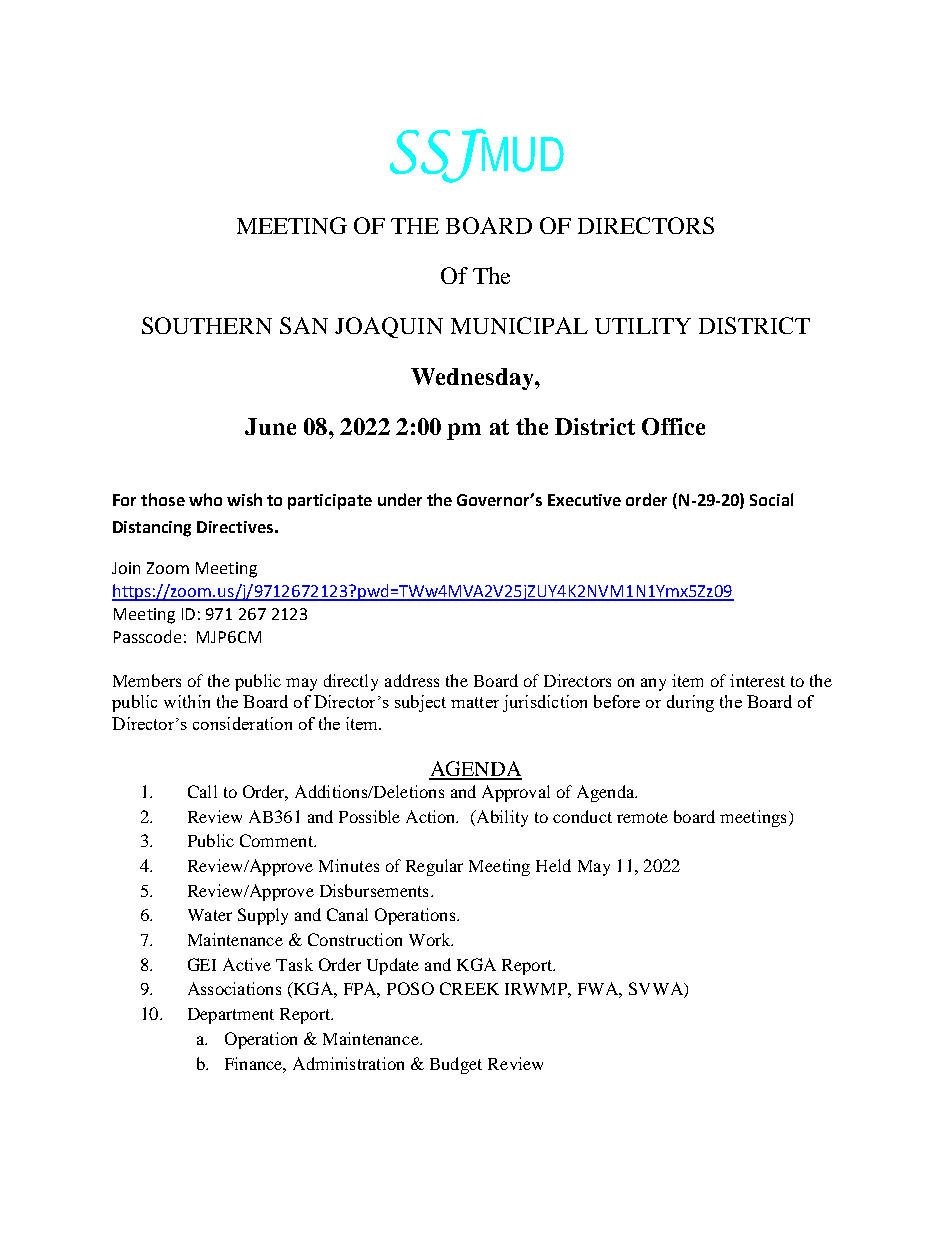 The image size is (952, 1233). What do you see at coordinates (456, 1065) in the page?
I see `Budget` at bounding box center [456, 1065].
